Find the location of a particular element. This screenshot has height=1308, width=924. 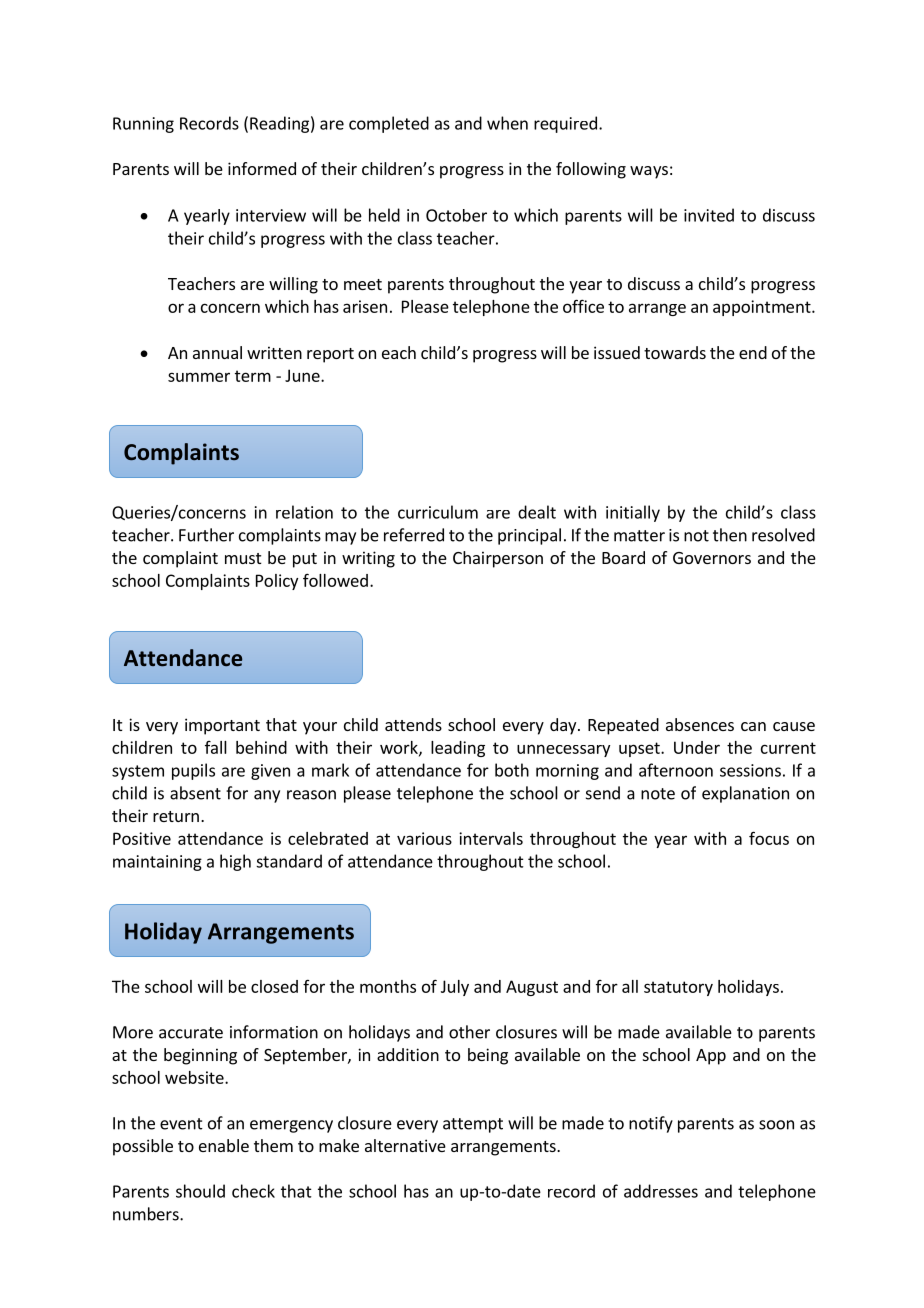

should is located at coordinates (200, 1191).
